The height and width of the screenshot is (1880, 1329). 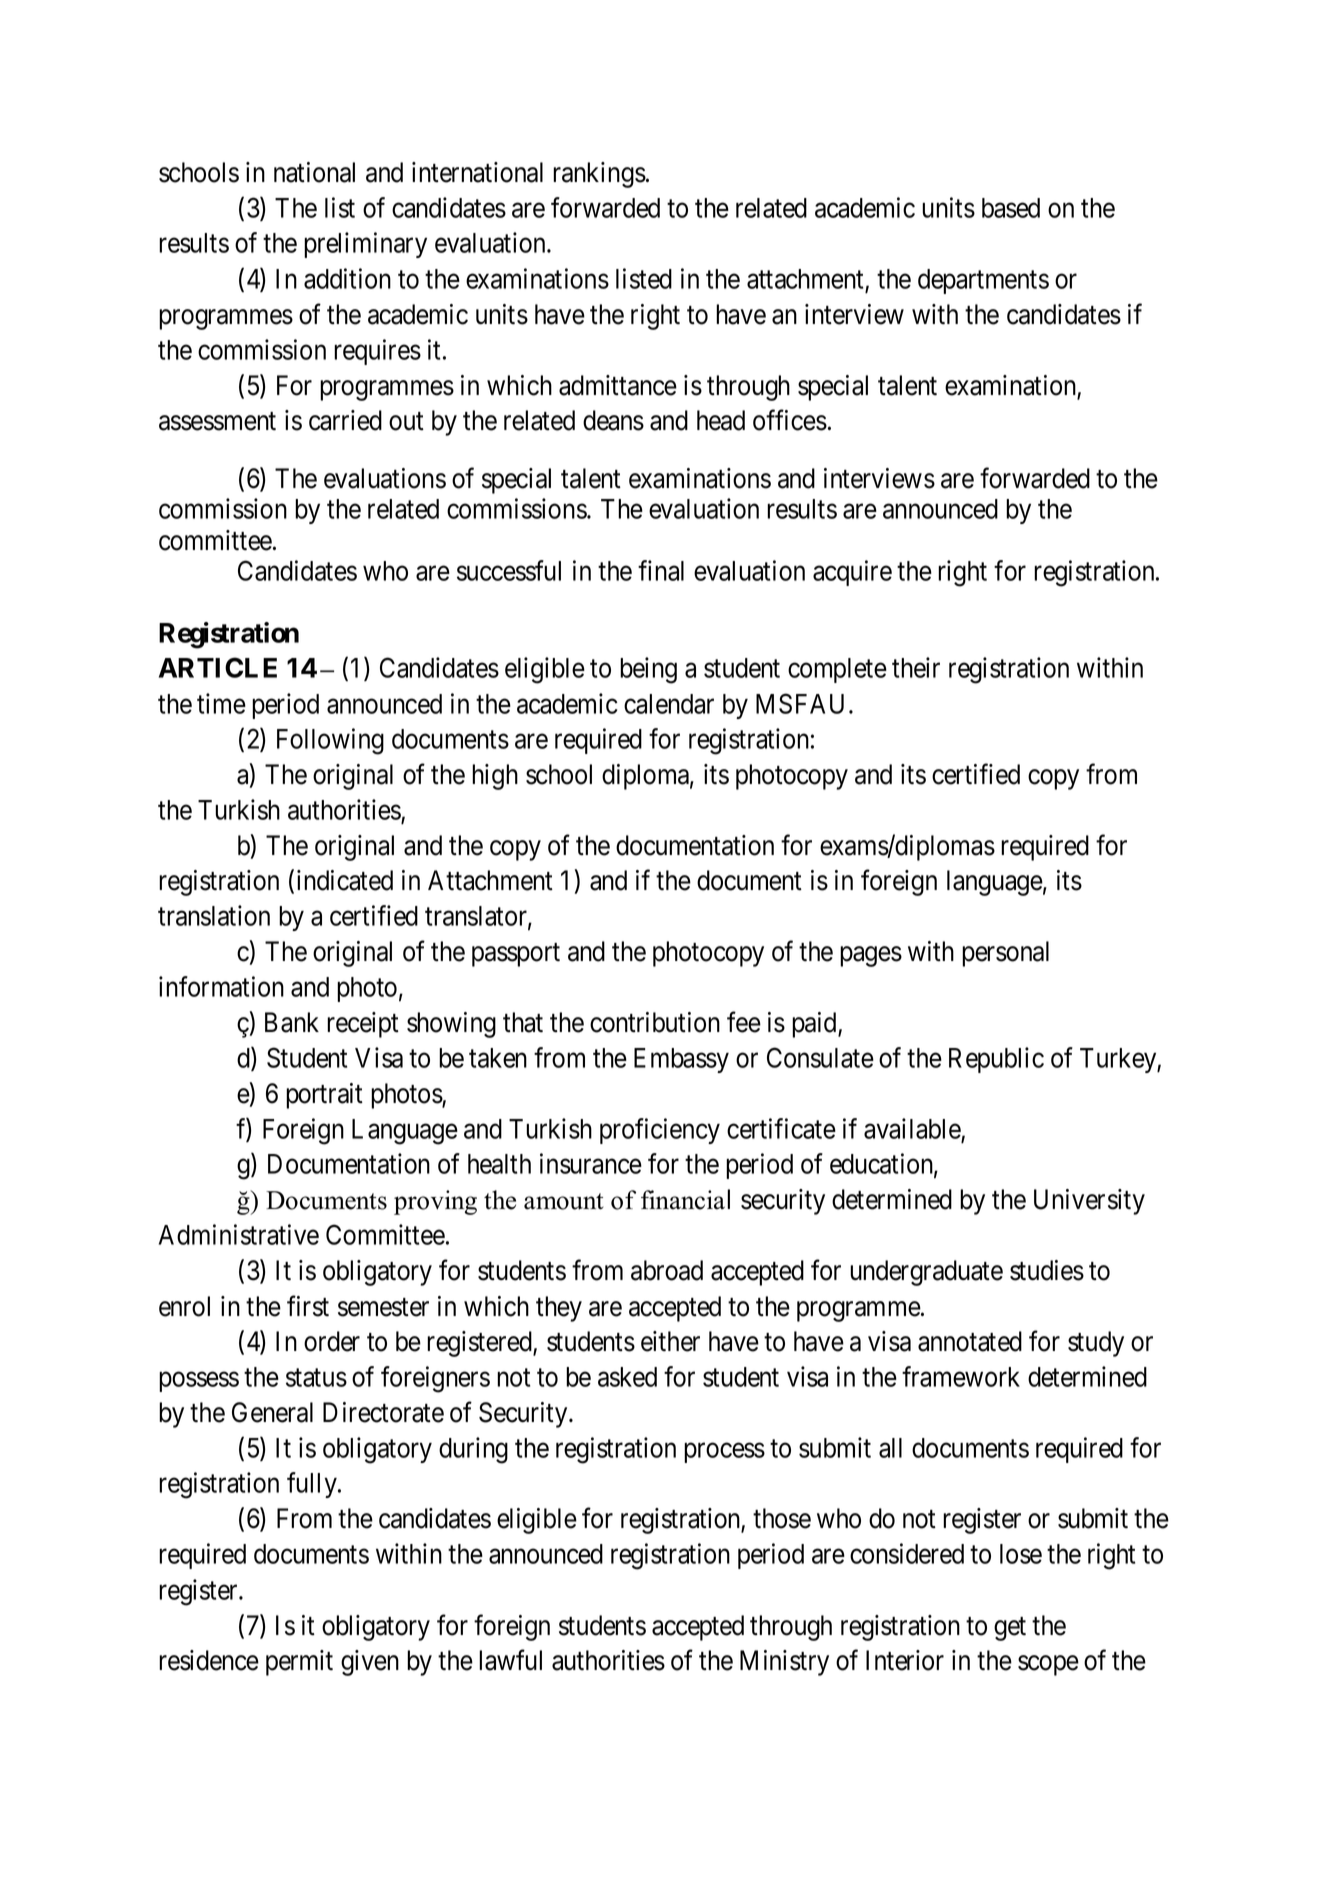 What do you see at coordinates (599, 175) in the screenshot?
I see `rankings` at bounding box center [599, 175].
